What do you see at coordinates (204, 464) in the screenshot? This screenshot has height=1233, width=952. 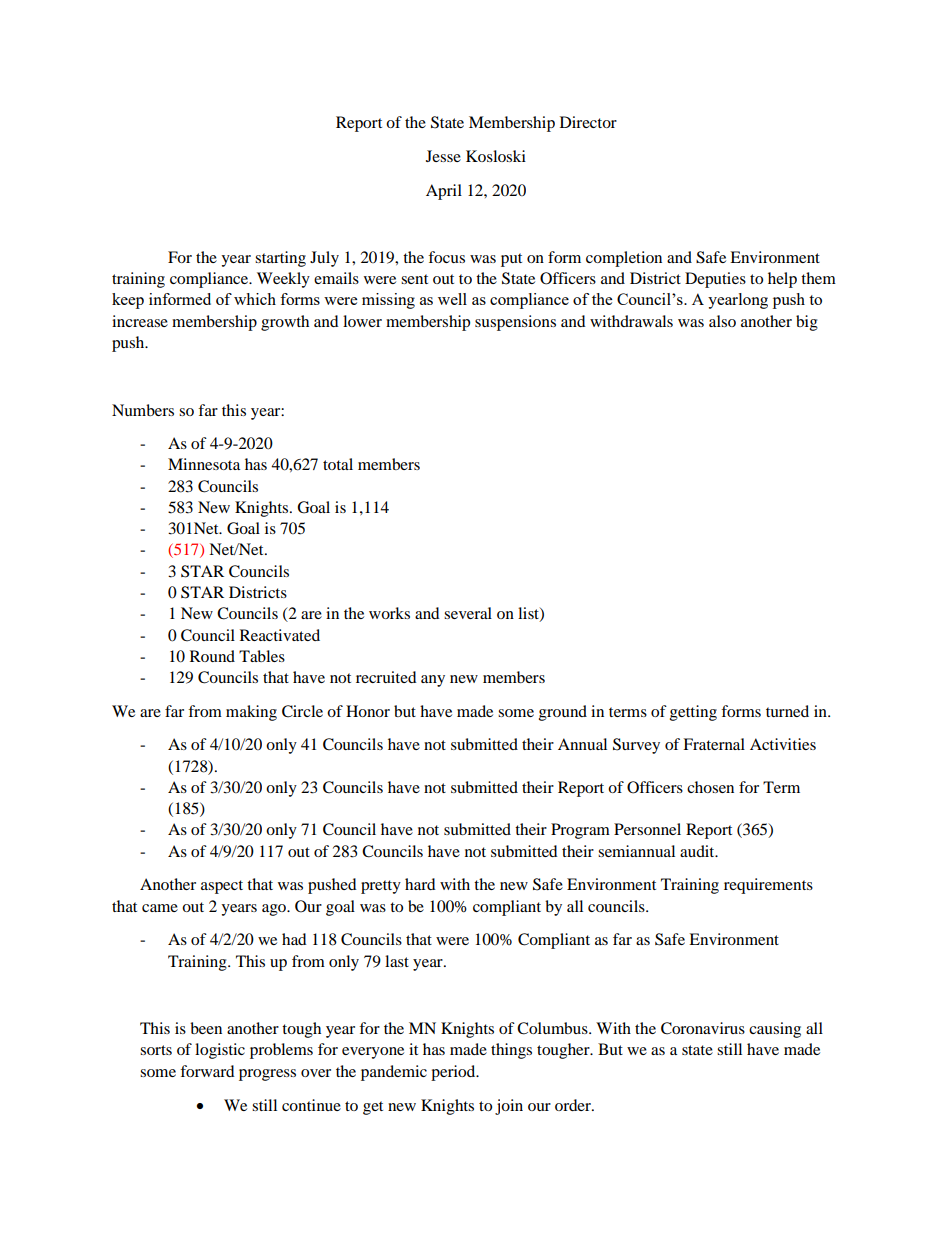 I see `Minnesota` at bounding box center [204, 464].
